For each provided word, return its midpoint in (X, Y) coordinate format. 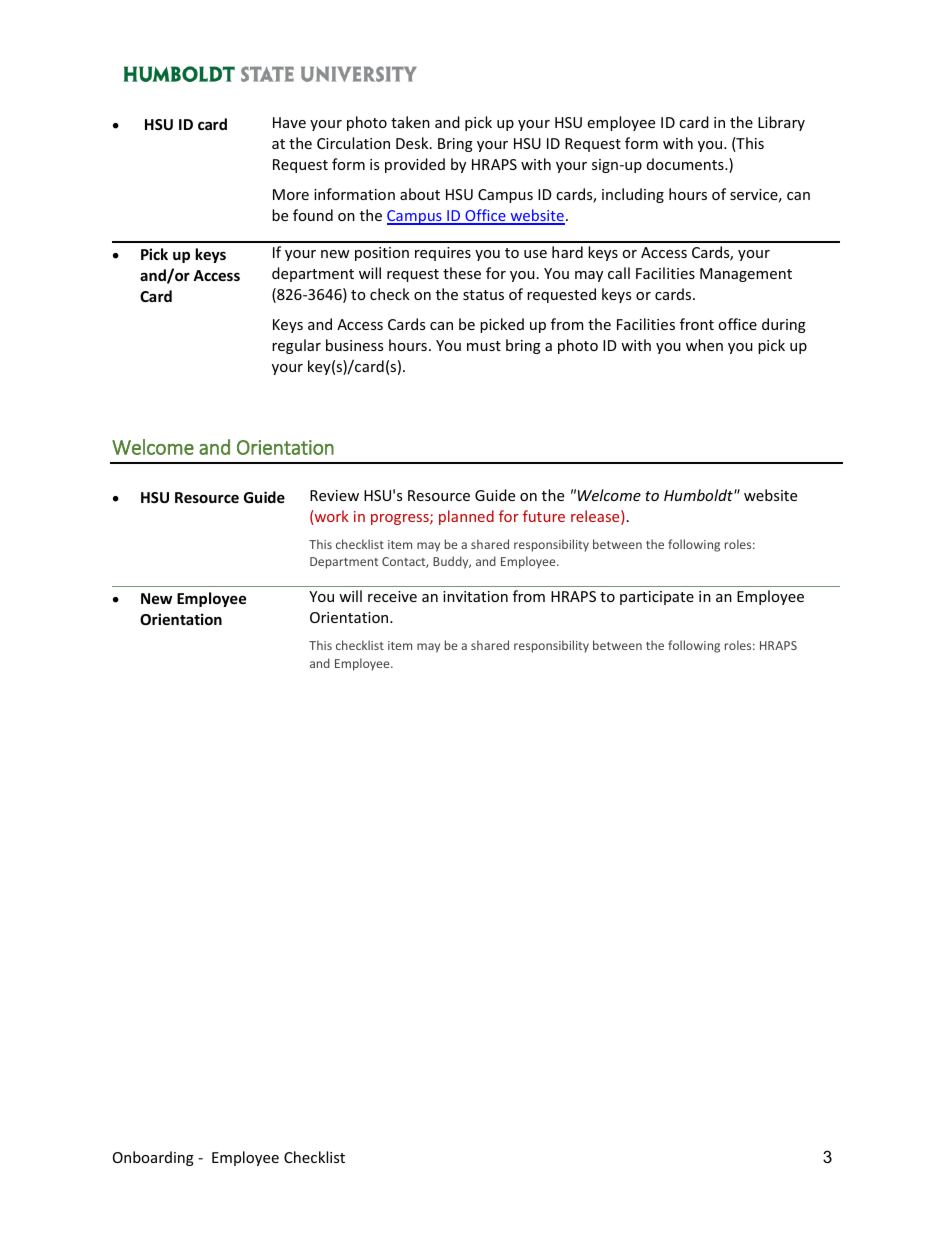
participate (657, 598)
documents (686, 164)
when (704, 345)
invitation (475, 596)
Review (334, 495)
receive (392, 596)
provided (415, 165)
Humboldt (699, 495)
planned (466, 517)
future (544, 516)
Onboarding (153, 1158)
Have (289, 122)
